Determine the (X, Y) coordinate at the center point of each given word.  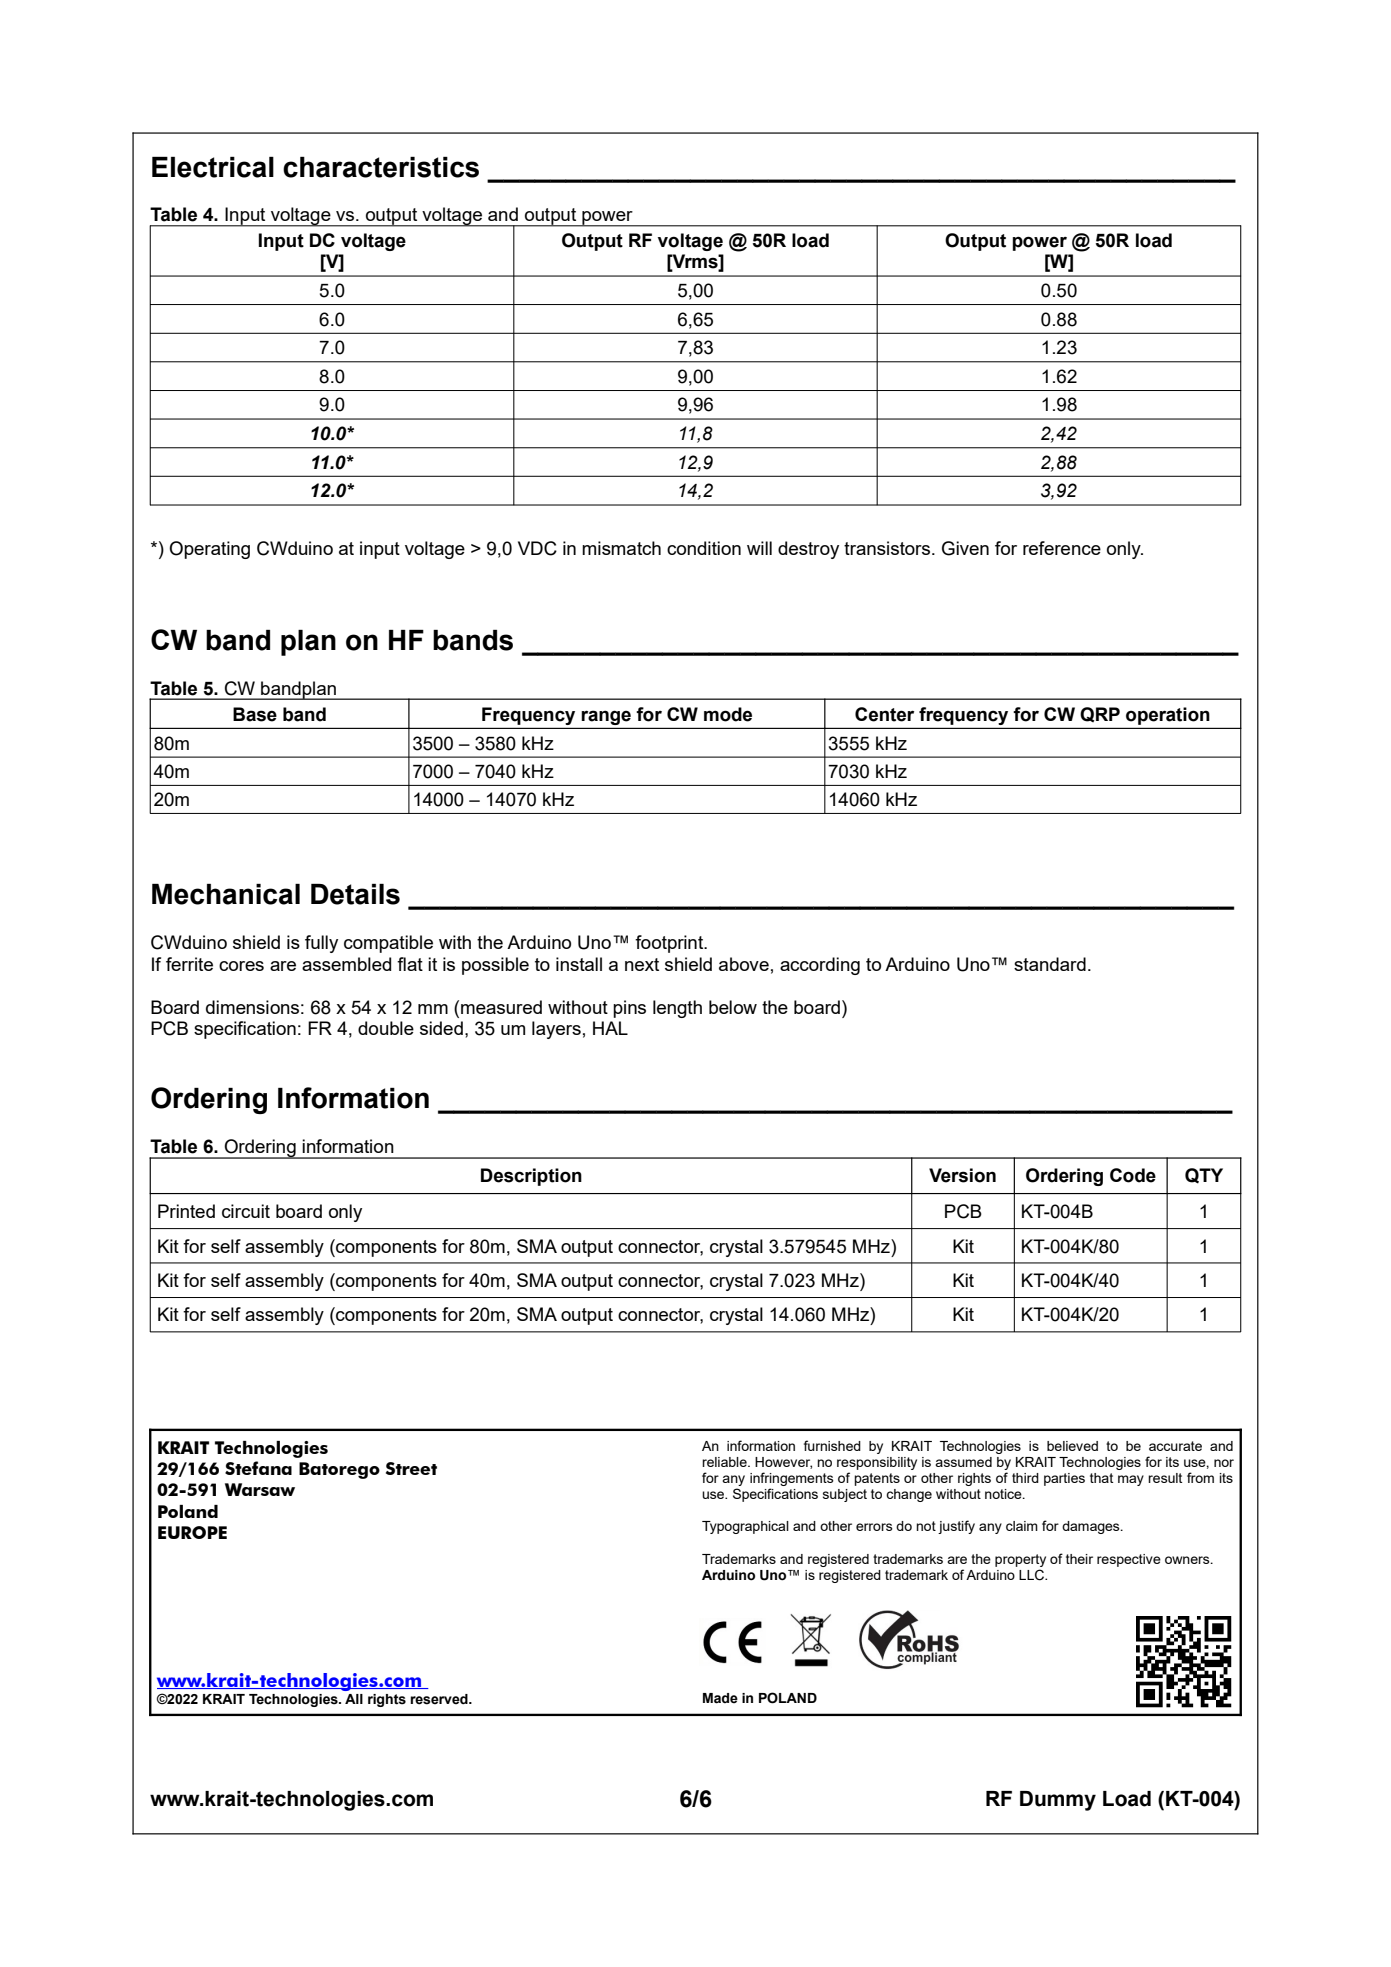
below (733, 1007)
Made (720, 1698)
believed (1072, 1446)
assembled (346, 964)
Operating (209, 550)
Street (411, 1468)
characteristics (381, 167)
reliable (725, 1462)
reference (1062, 548)
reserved (440, 1699)
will (759, 548)
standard (1050, 964)
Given (965, 548)
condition (704, 548)
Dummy (1058, 1801)
